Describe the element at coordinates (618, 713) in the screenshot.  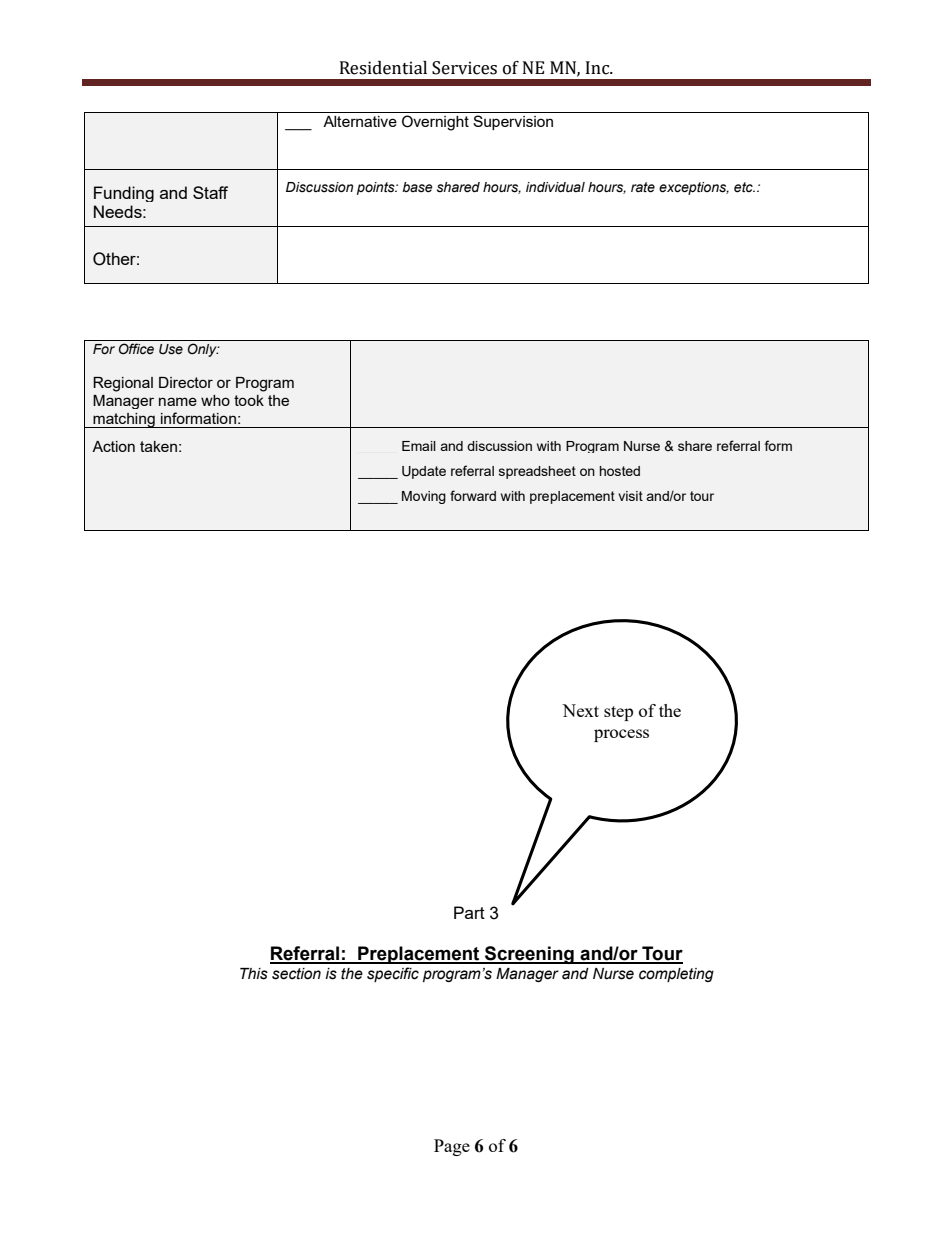
I see `step` at that location.
